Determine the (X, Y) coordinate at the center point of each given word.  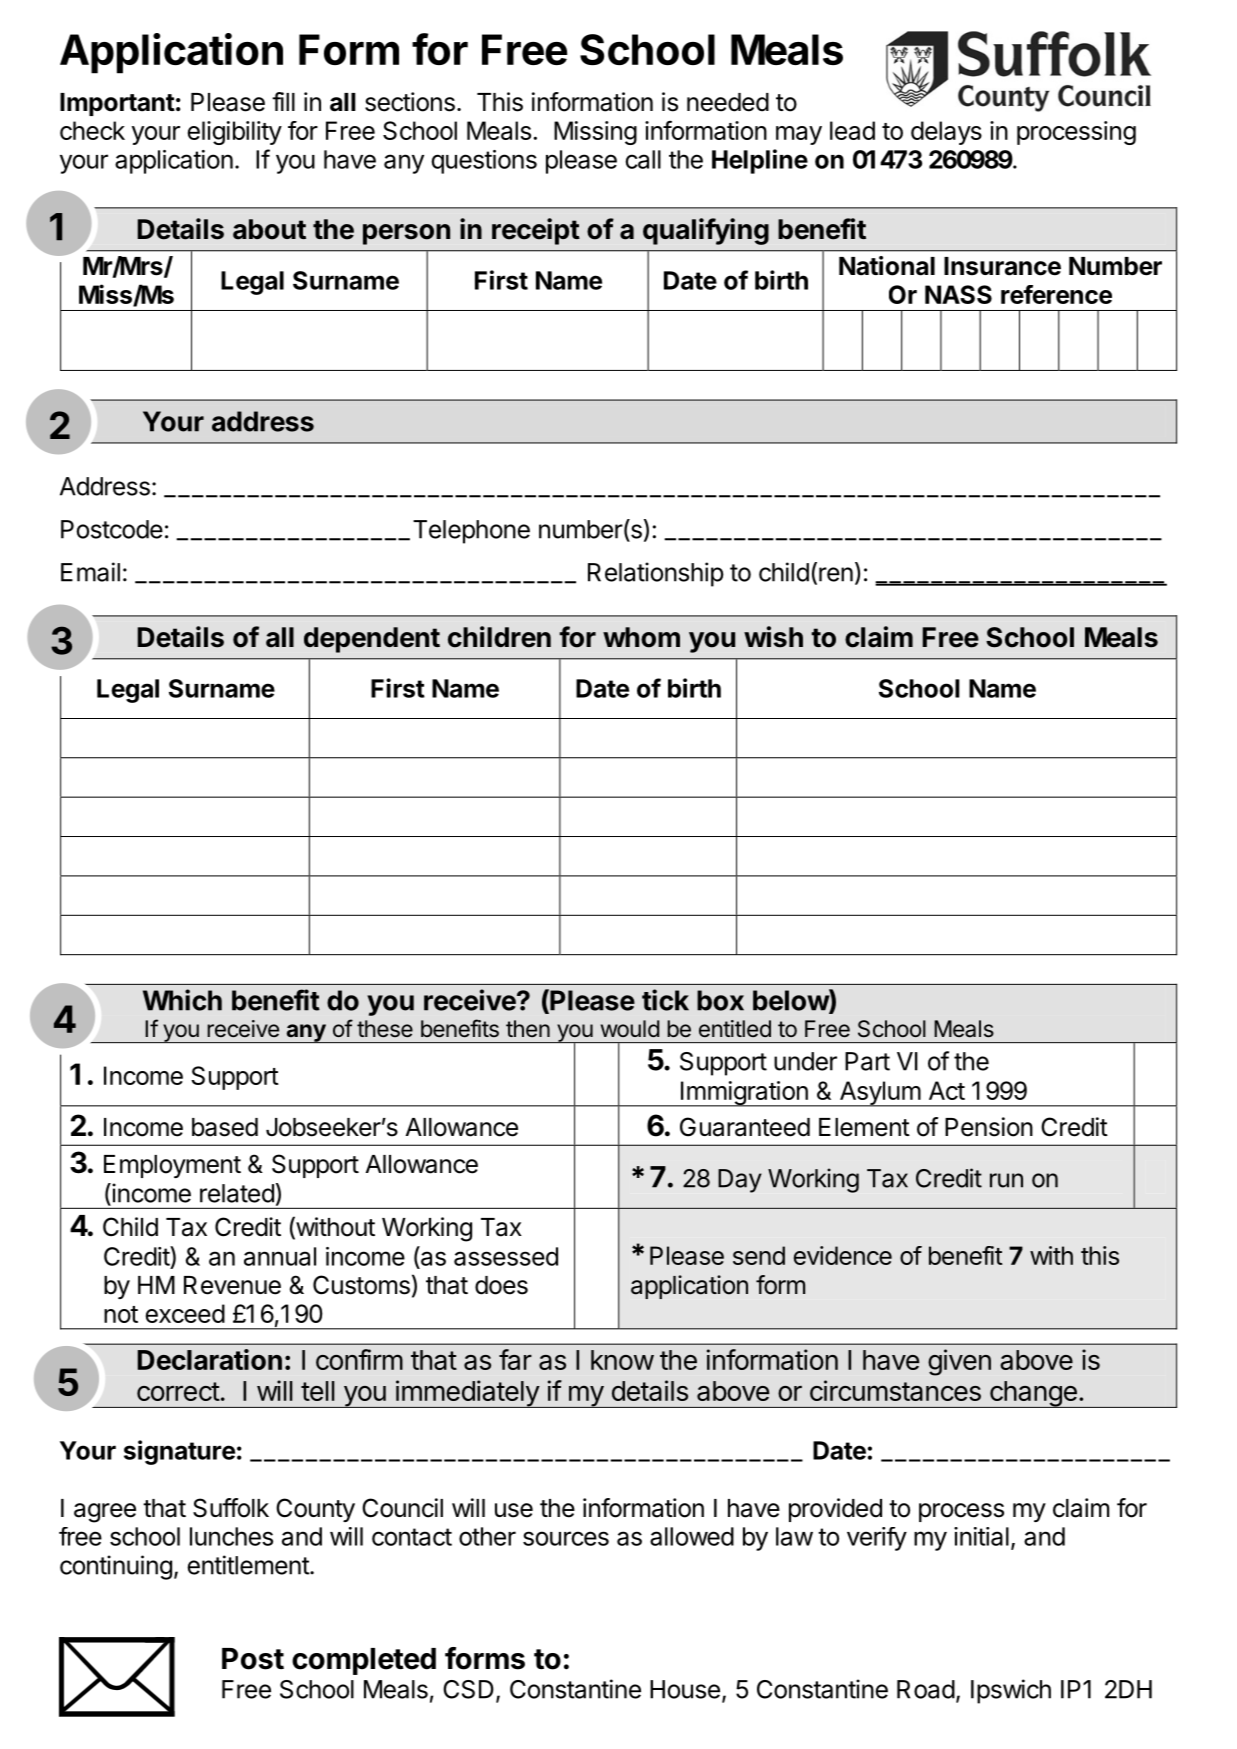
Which (182, 1000)
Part (867, 1061)
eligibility (235, 133)
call (643, 159)
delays (946, 133)
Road (926, 1689)
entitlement (249, 1565)
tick (665, 1000)
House (685, 1689)
